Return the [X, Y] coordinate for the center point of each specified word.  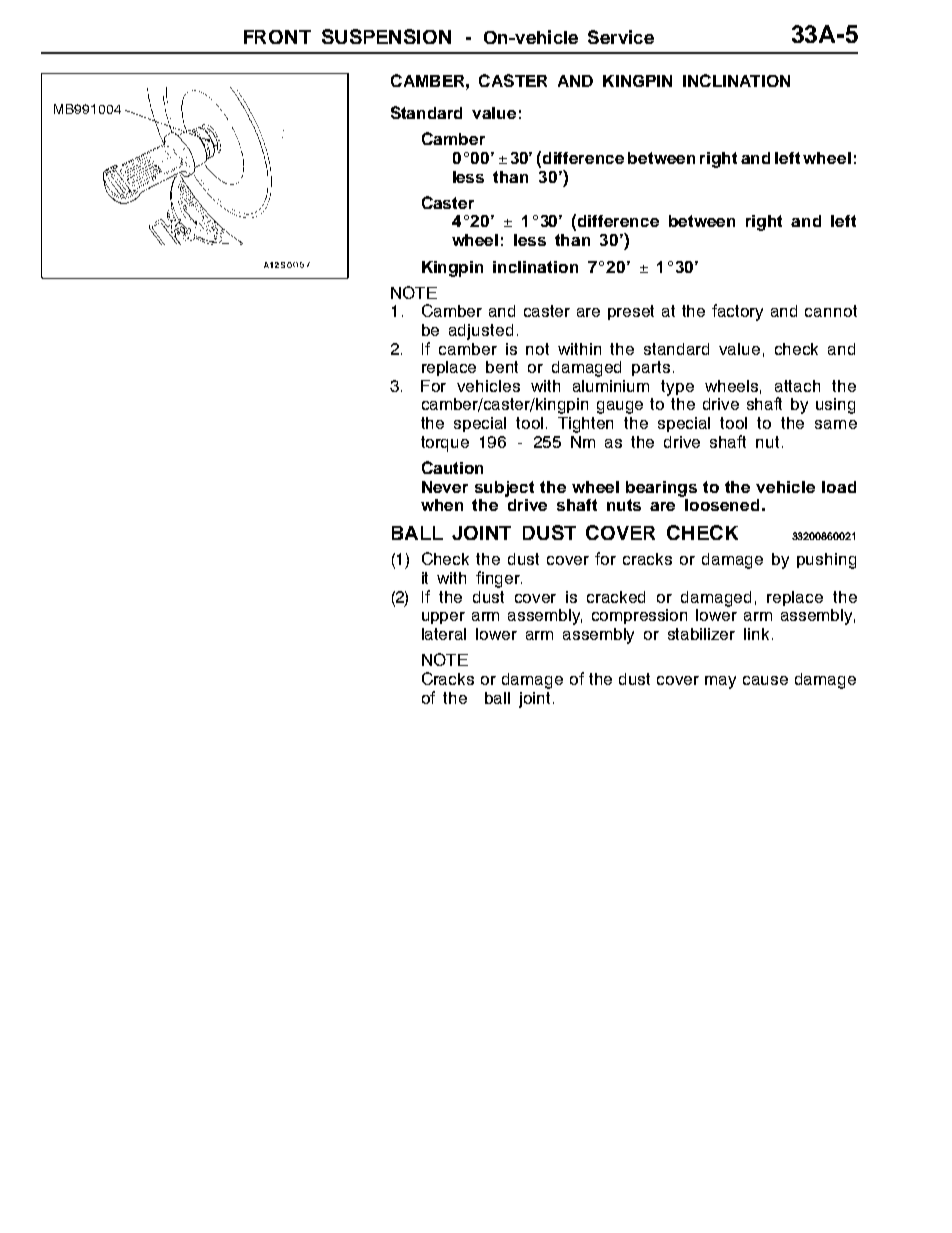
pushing [826, 561]
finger [499, 579]
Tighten [585, 425]
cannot [831, 311]
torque [445, 444]
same [836, 424]
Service [621, 37]
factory [737, 312]
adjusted [481, 332]
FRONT [277, 37]
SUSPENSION [386, 36]
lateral [444, 634]
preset [631, 312]
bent [502, 367]
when [442, 505]
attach [797, 386]
